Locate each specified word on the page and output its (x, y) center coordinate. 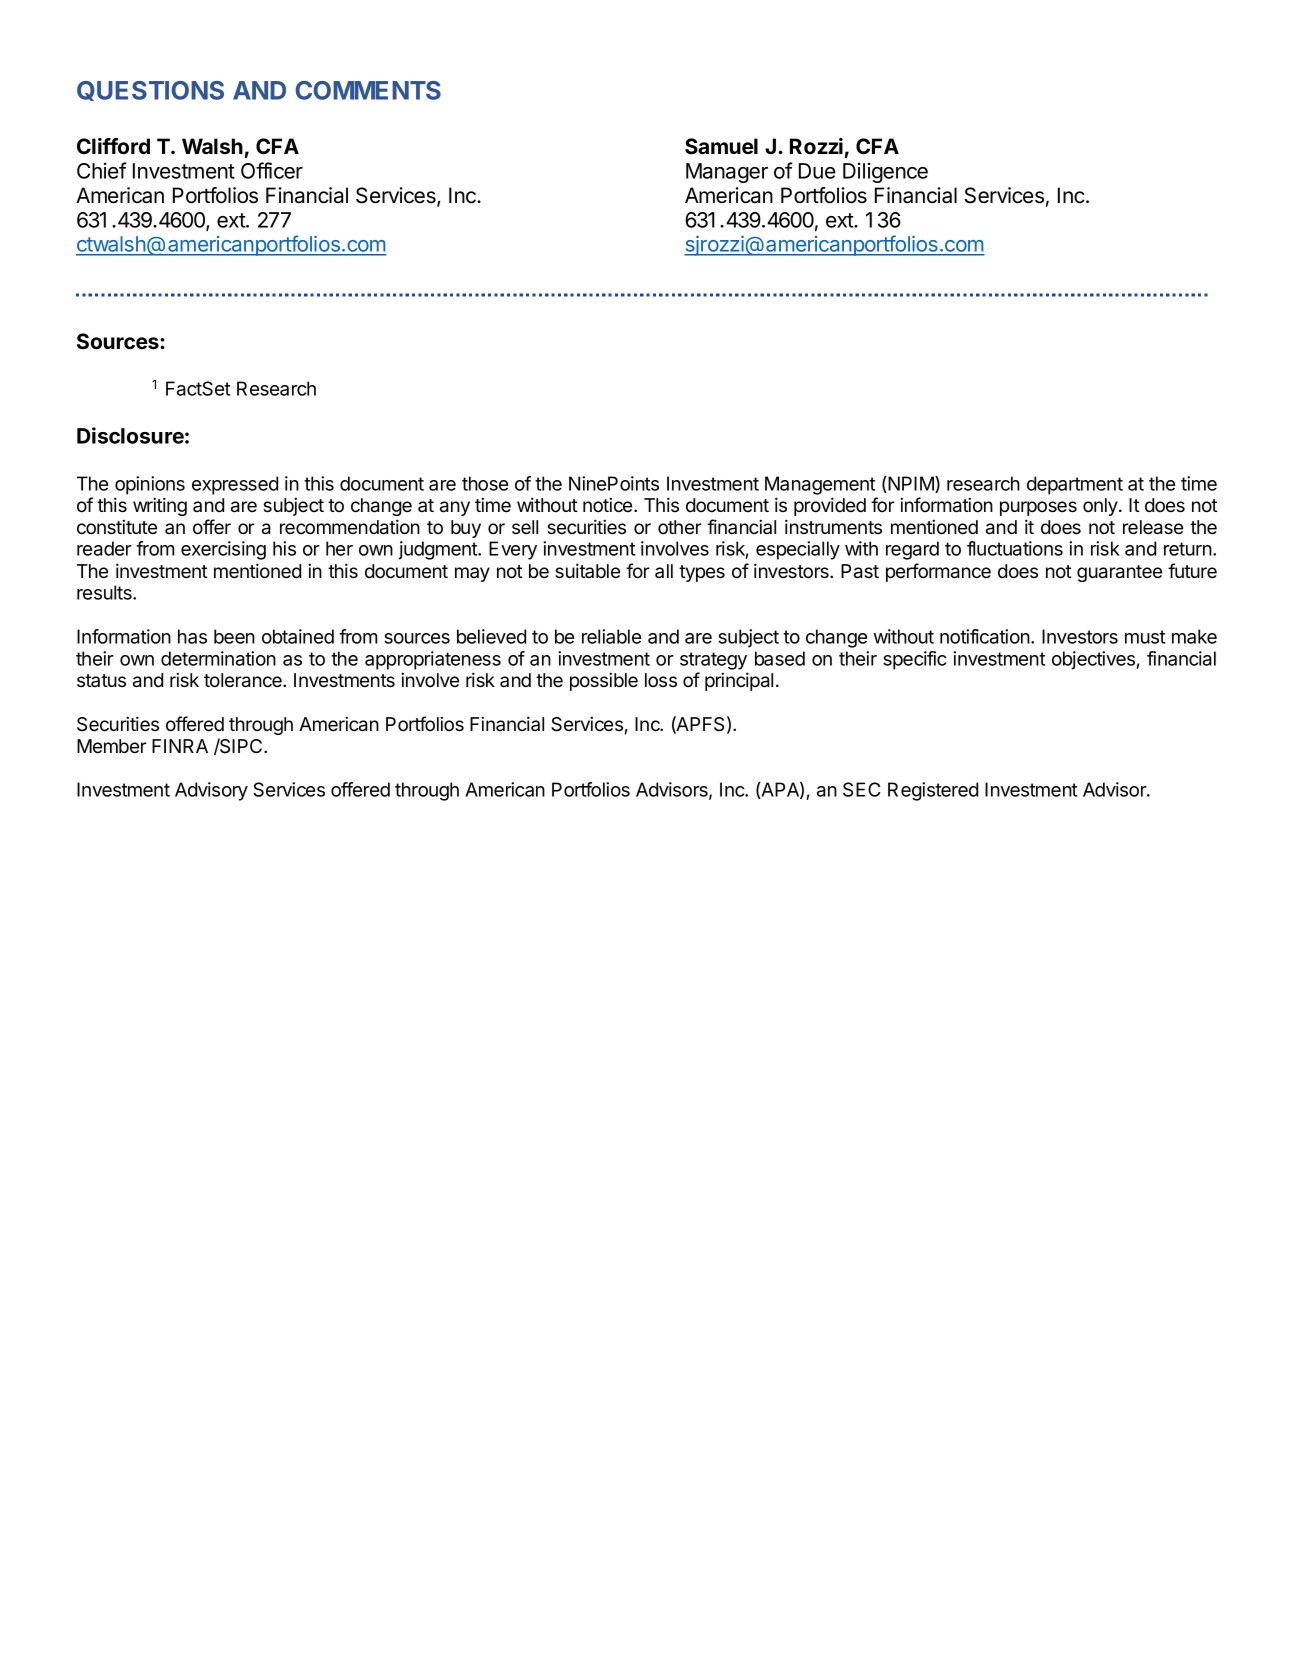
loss (661, 680)
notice (609, 505)
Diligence (885, 172)
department (1075, 485)
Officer (272, 170)
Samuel (721, 146)
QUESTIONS (150, 91)
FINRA (180, 746)
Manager (727, 173)
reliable (611, 636)
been (234, 636)
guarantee (1119, 573)
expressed (235, 485)
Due (817, 171)
